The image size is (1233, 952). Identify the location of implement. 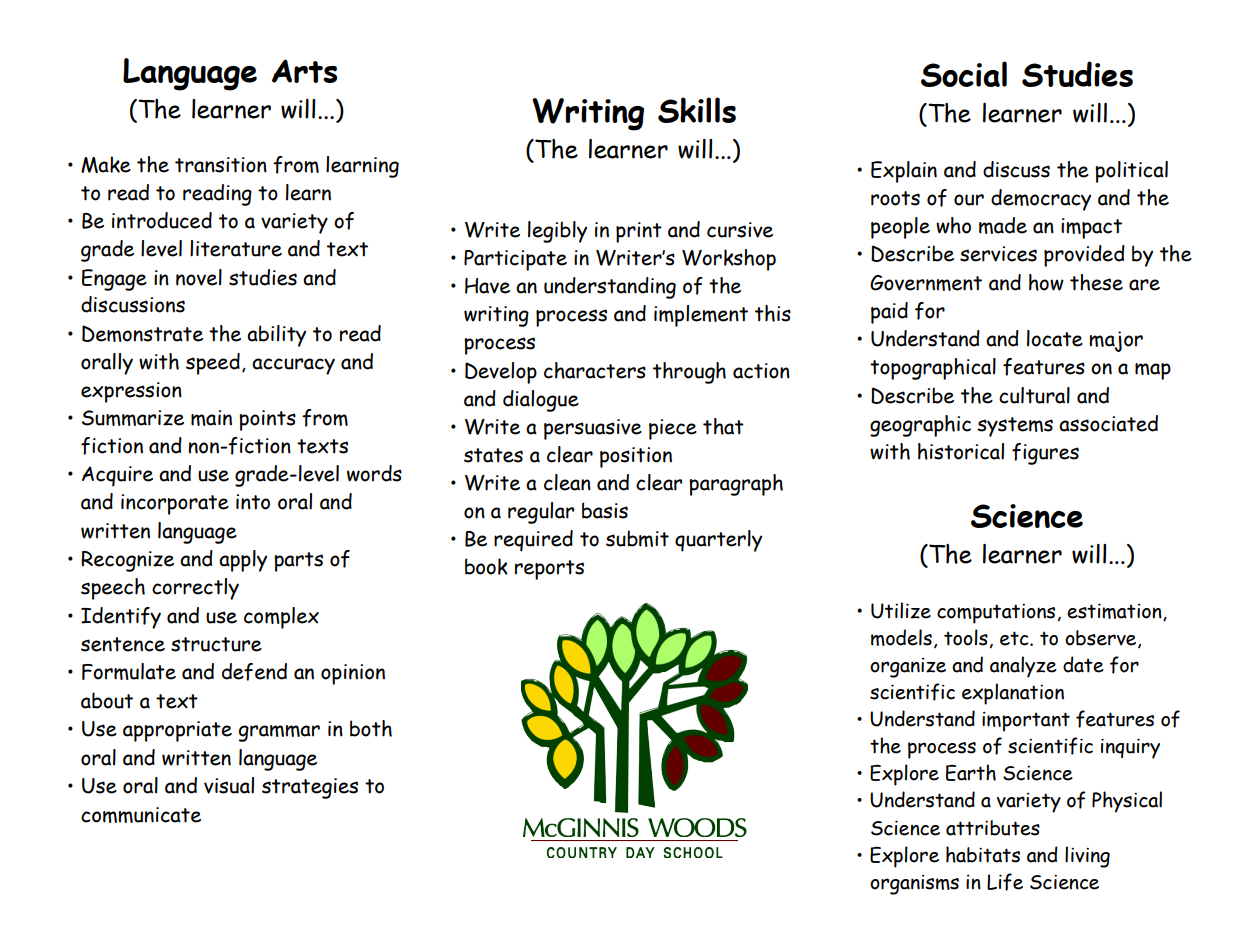
(701, 316).
